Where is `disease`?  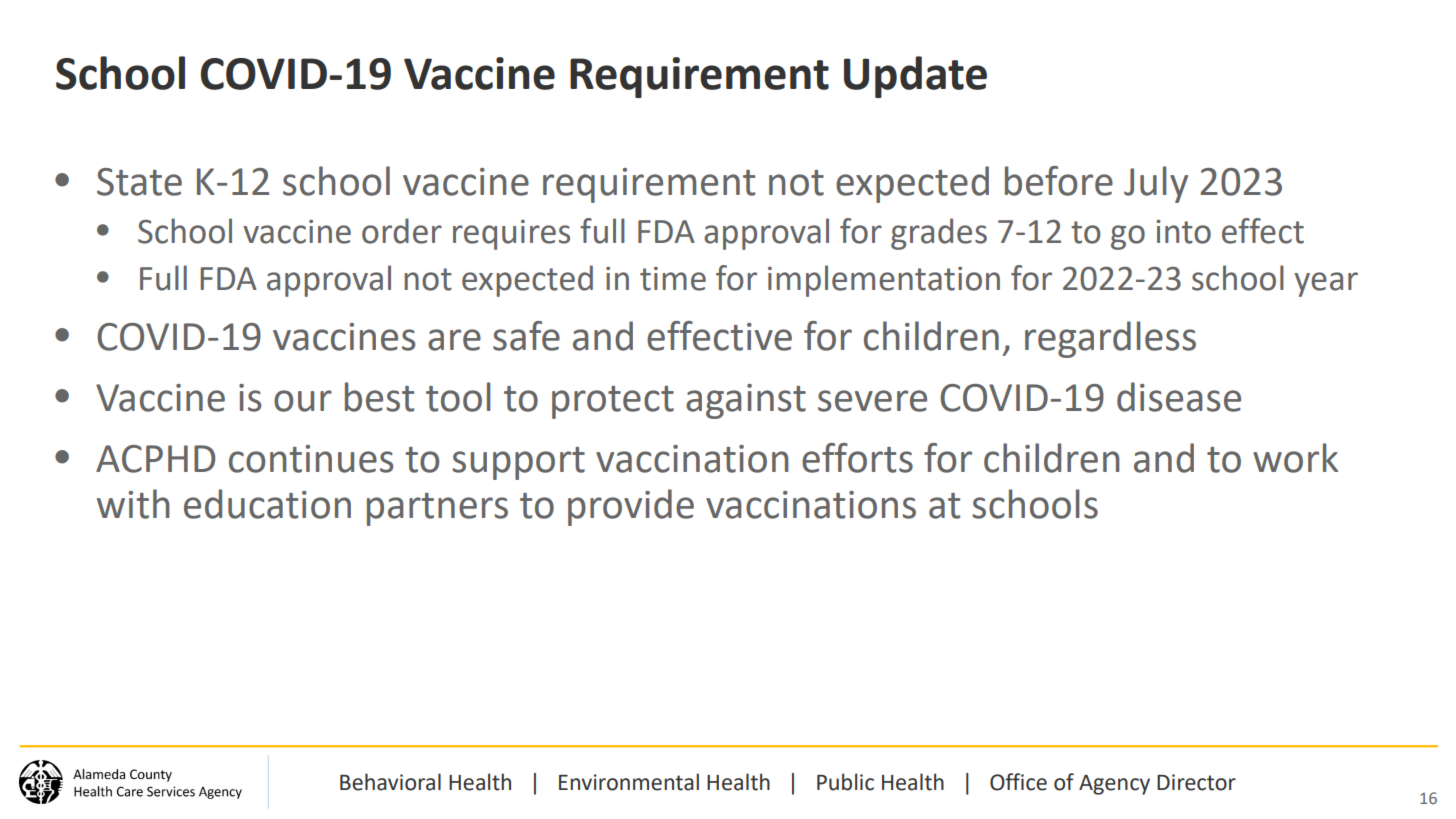 disease is located at coordinates (1179, 397).
